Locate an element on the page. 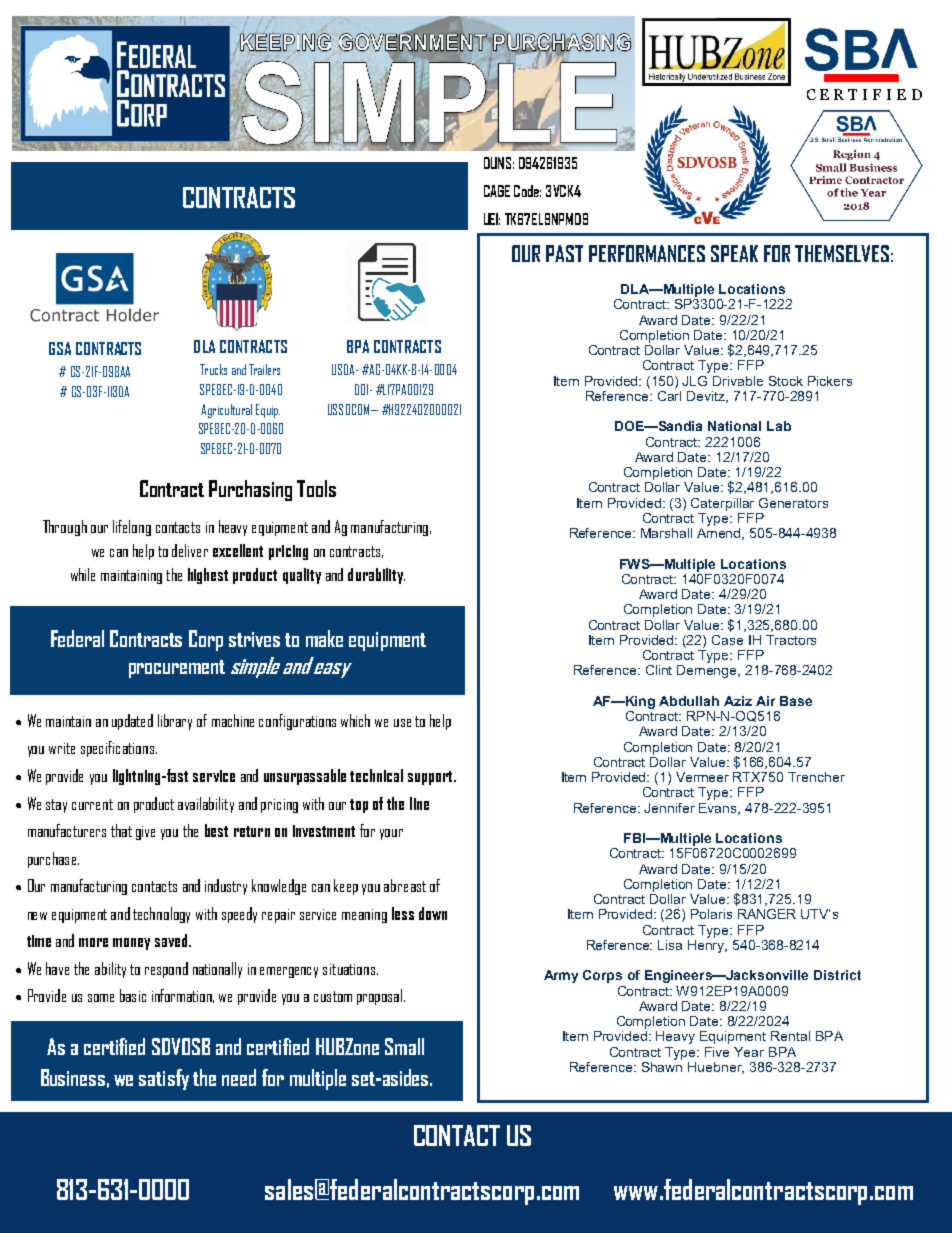  Caterpillar is located at coordinates (722, 504).
